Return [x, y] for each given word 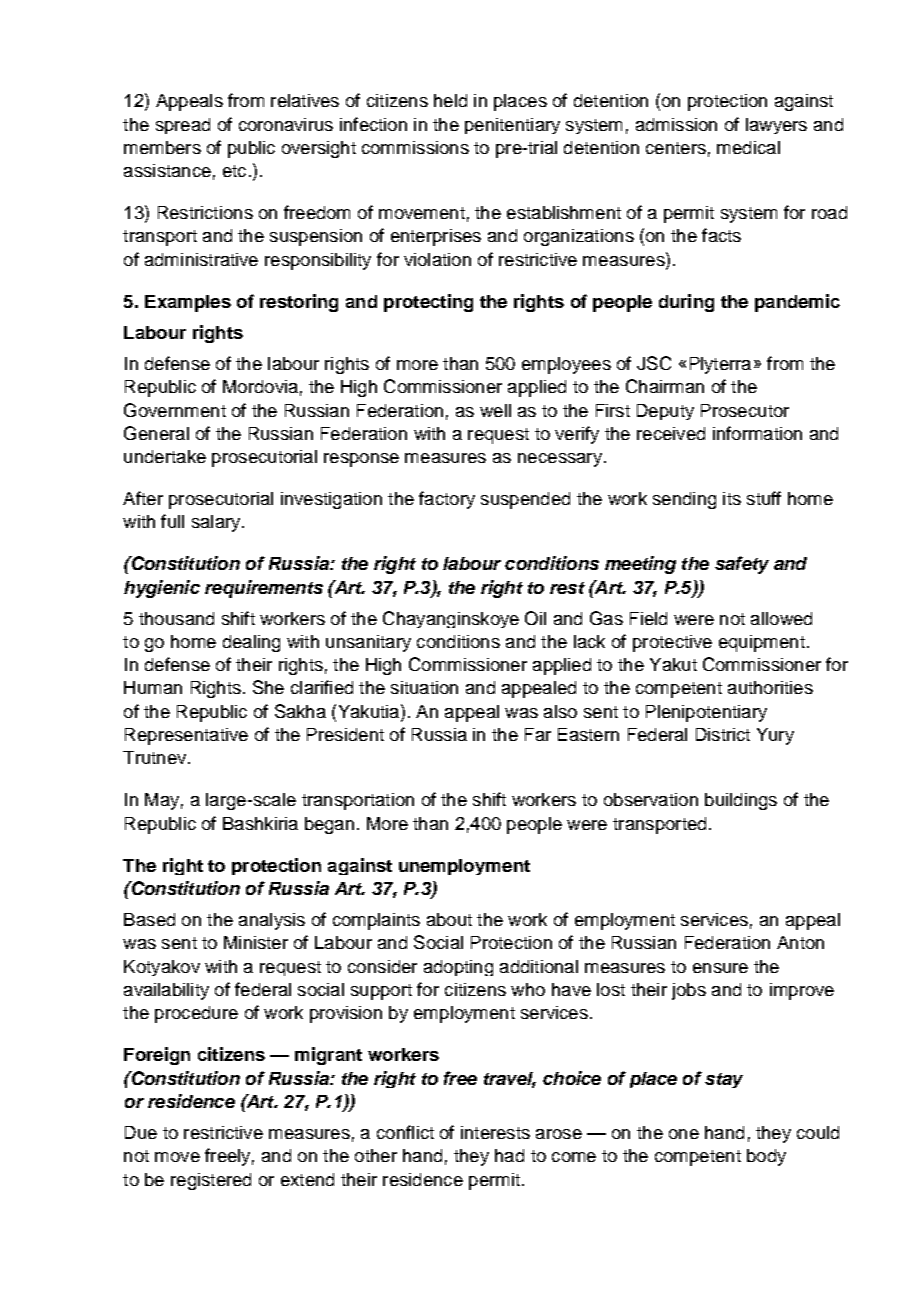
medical [748, 147]
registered [211, 1181]
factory [447, 500]
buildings [741, 801]
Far [538, 734]
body [766, 1157]
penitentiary [512, 126]
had [509, 1155]
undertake [165, 456]
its [732, 498]
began [329, 825]
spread [183, 126]
